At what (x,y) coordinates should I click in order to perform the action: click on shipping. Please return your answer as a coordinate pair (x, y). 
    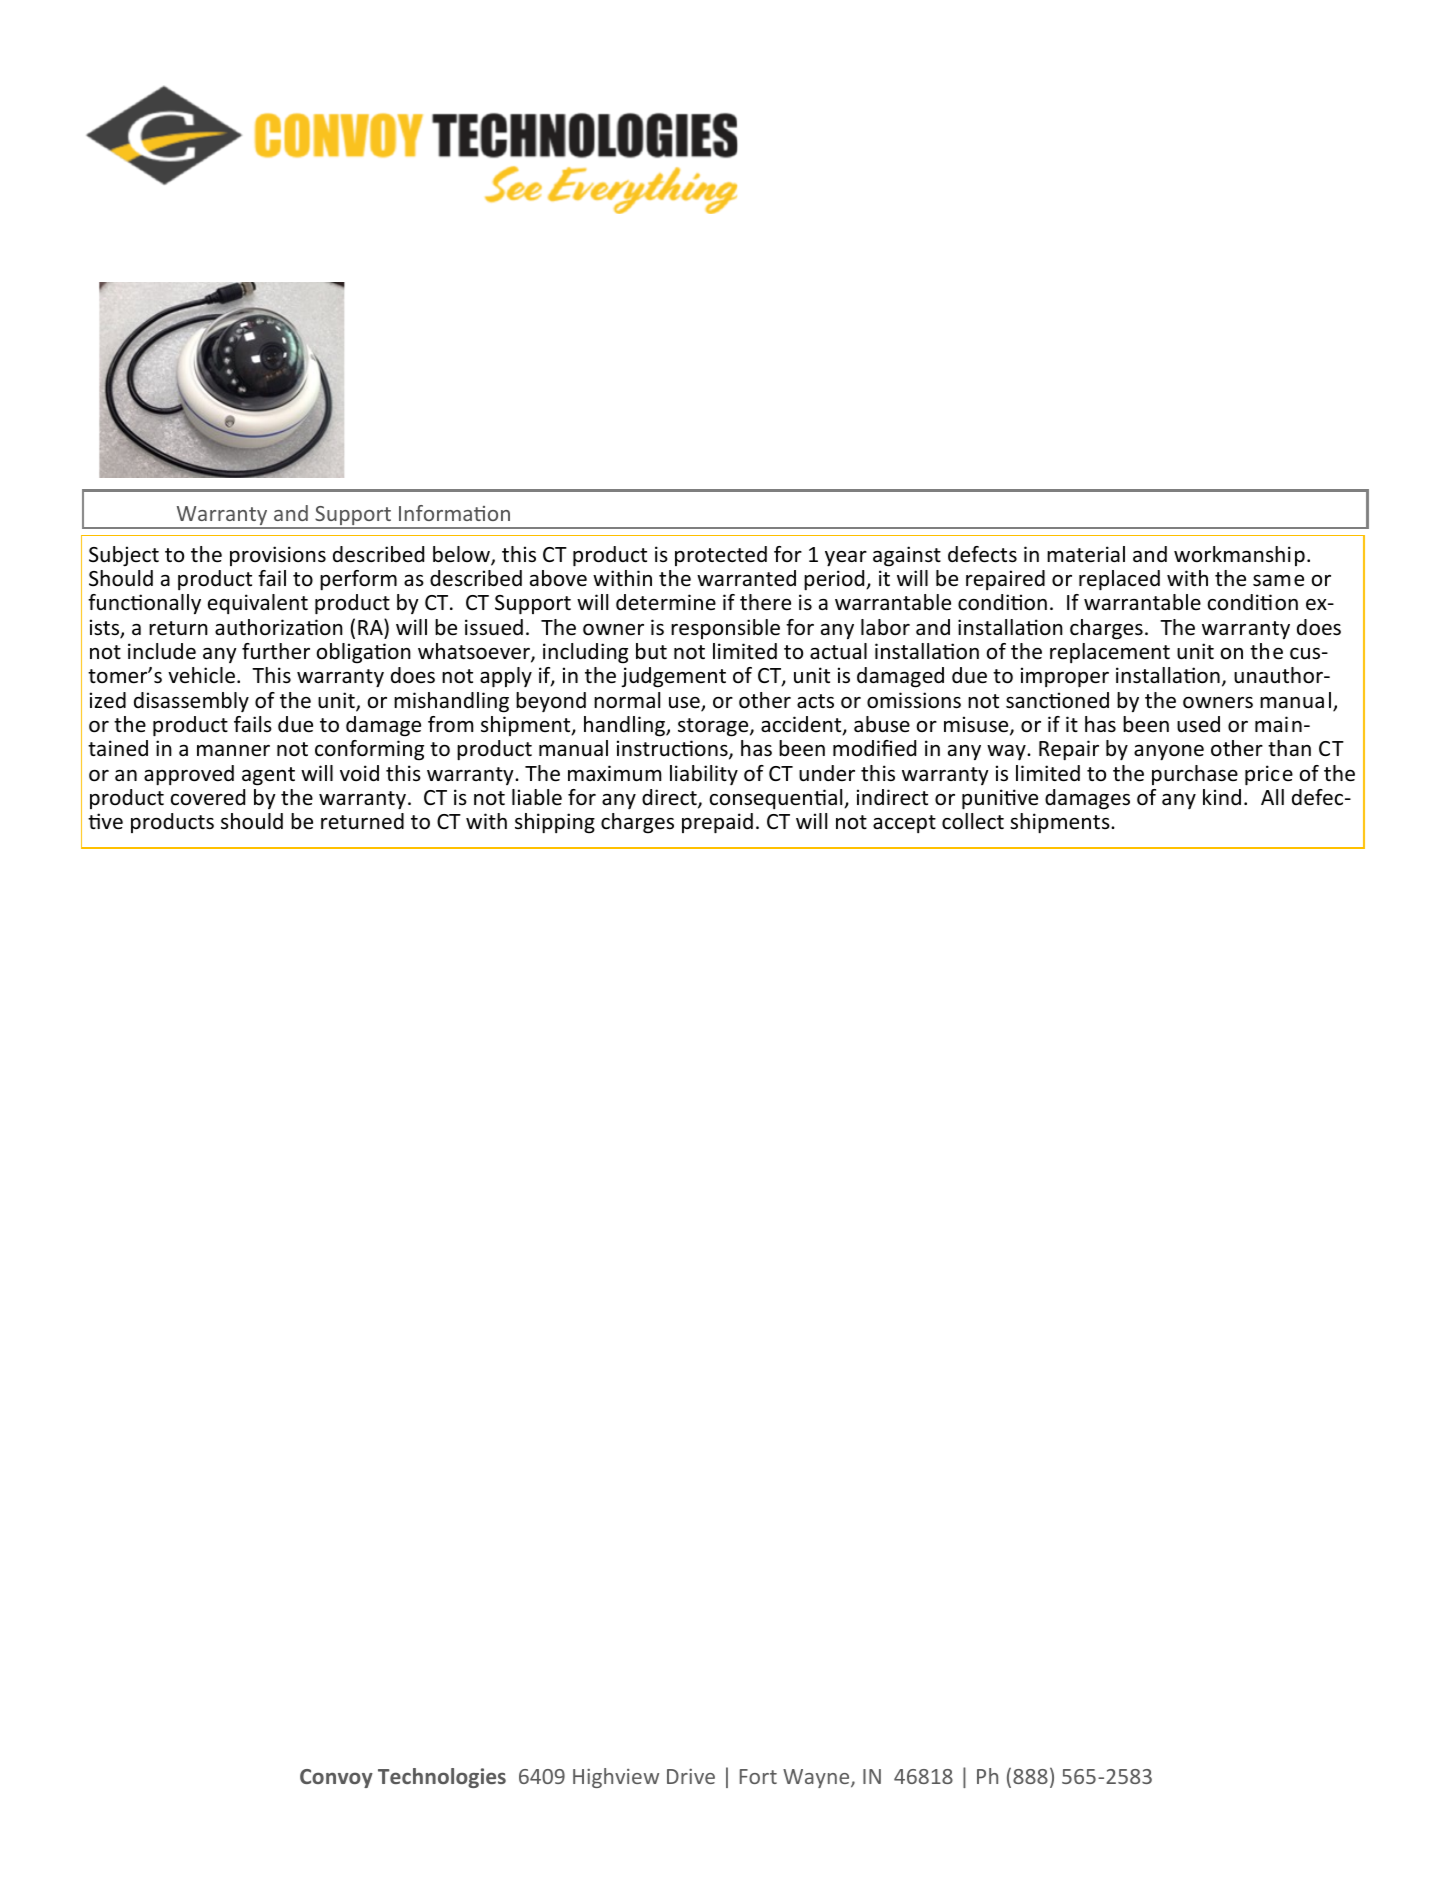
    Looking at the image, I should click on (555, 823).
